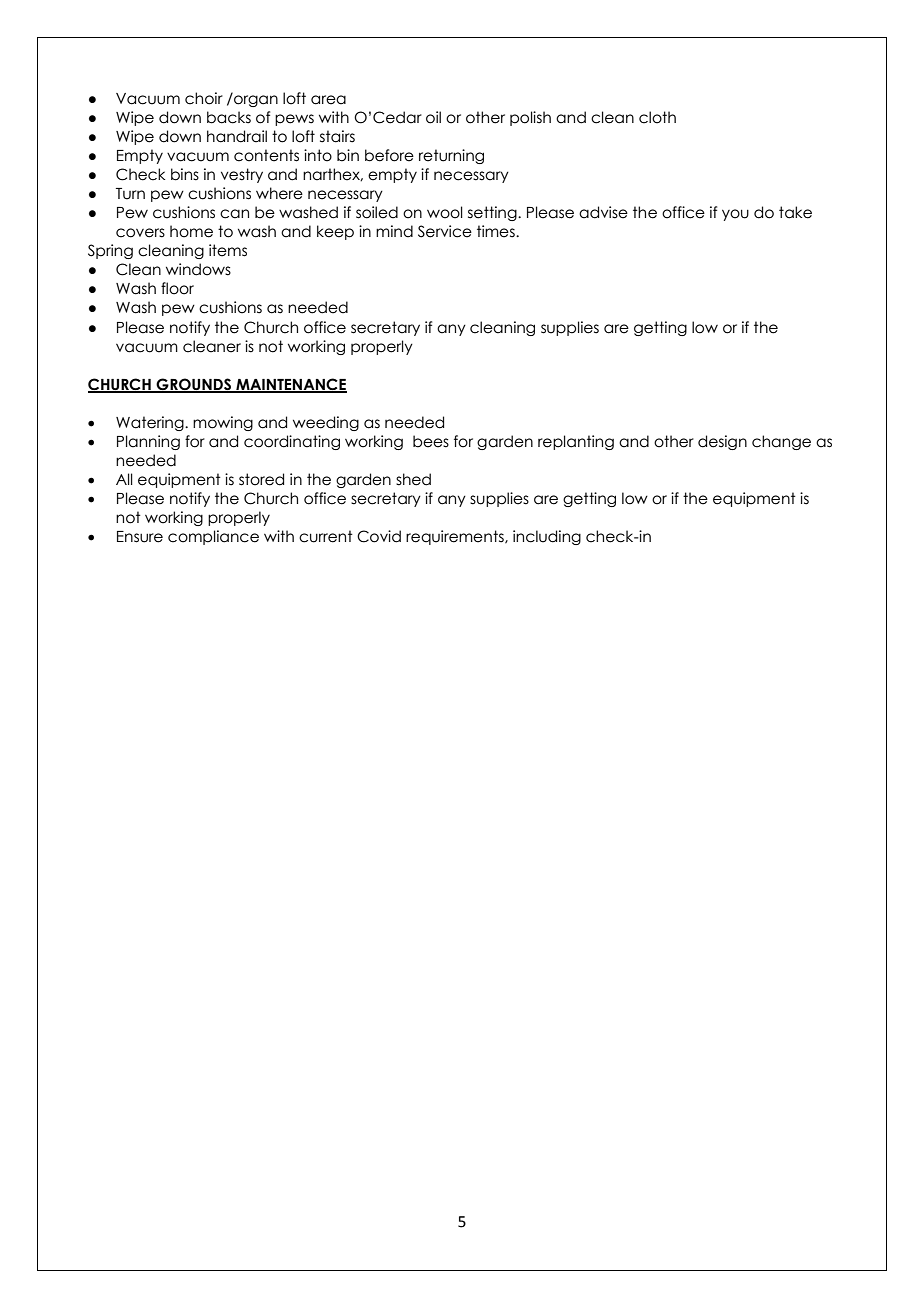  What do you see at coordinates (213, 537) in the screenshot?
I see `compliance` at bounding box center [213, 537].
